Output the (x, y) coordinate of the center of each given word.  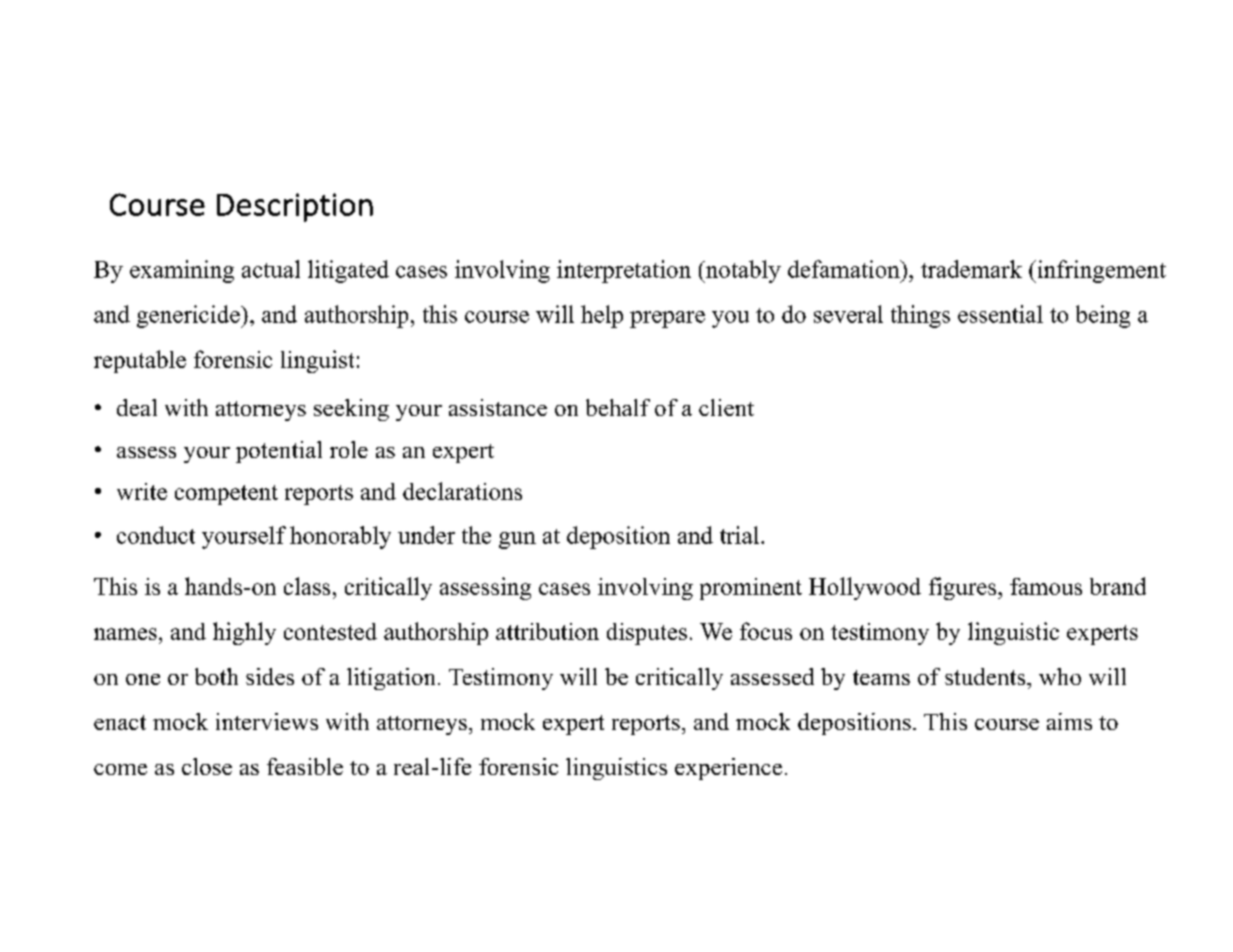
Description (295, 207)
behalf (618, 407)
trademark (971, 269)
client (726, 407)
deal (137, 407)
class (307, 586)
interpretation (624, 271)
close (207, 766)
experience (728, 769)
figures (964, 588)
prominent (751, 589)
